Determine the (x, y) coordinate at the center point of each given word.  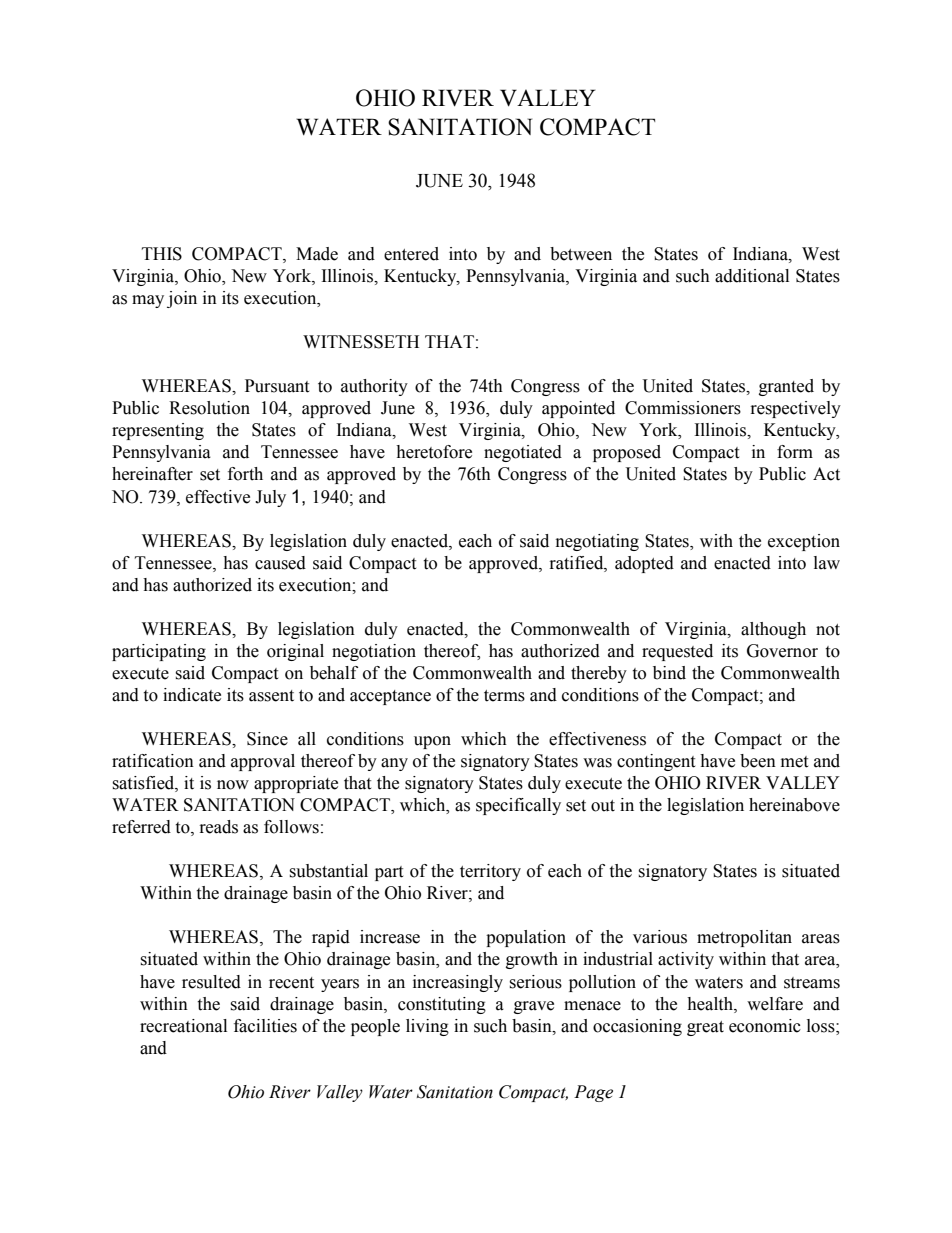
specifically (518, 806)
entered (411, 254)
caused (280, 563)
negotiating (597, 542)
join (182, 299)
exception (804, 542)
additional (752, 276)
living (427, 1027)
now (233, 785)
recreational (183, 1026)
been (758, 761)
